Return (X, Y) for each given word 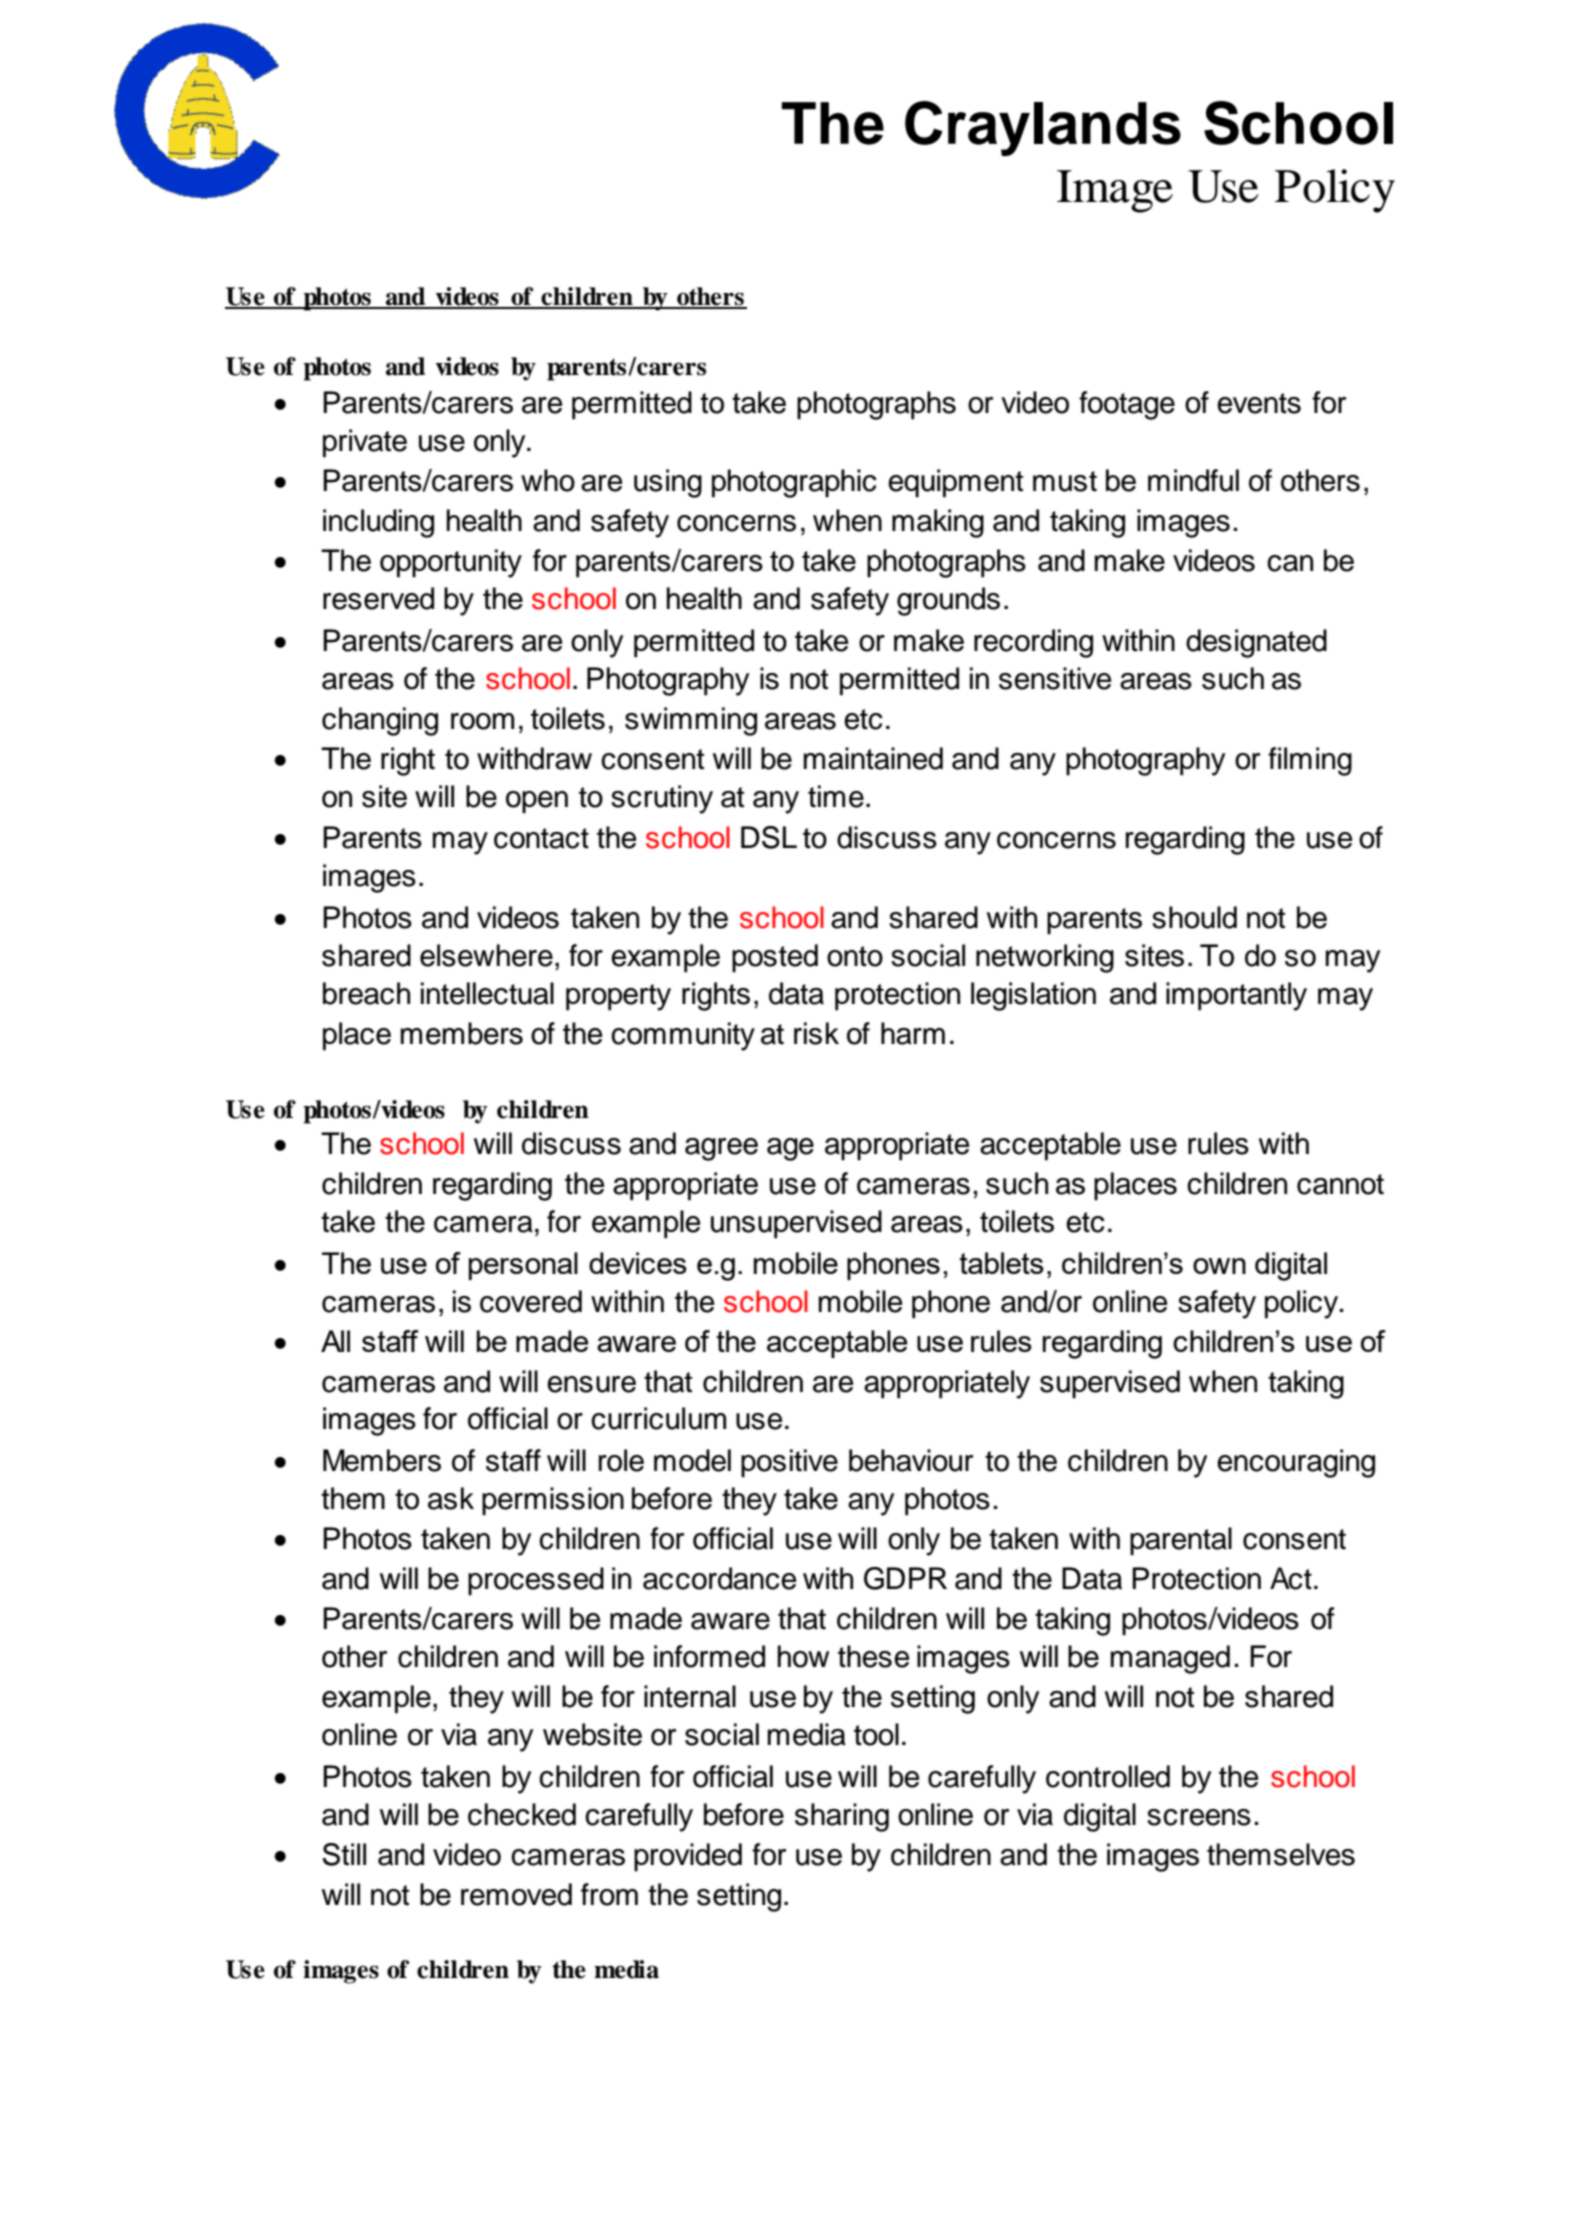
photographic (794, 483)
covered (531, 1301)
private (365, 443)
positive (789, 1463)
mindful (1193, 480)
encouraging (1296, 1463)
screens (1199, 1817)
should (1194, 917)
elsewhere (486, 955)
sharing (842, 1817)
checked (522, 1814)
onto (855, 956)
